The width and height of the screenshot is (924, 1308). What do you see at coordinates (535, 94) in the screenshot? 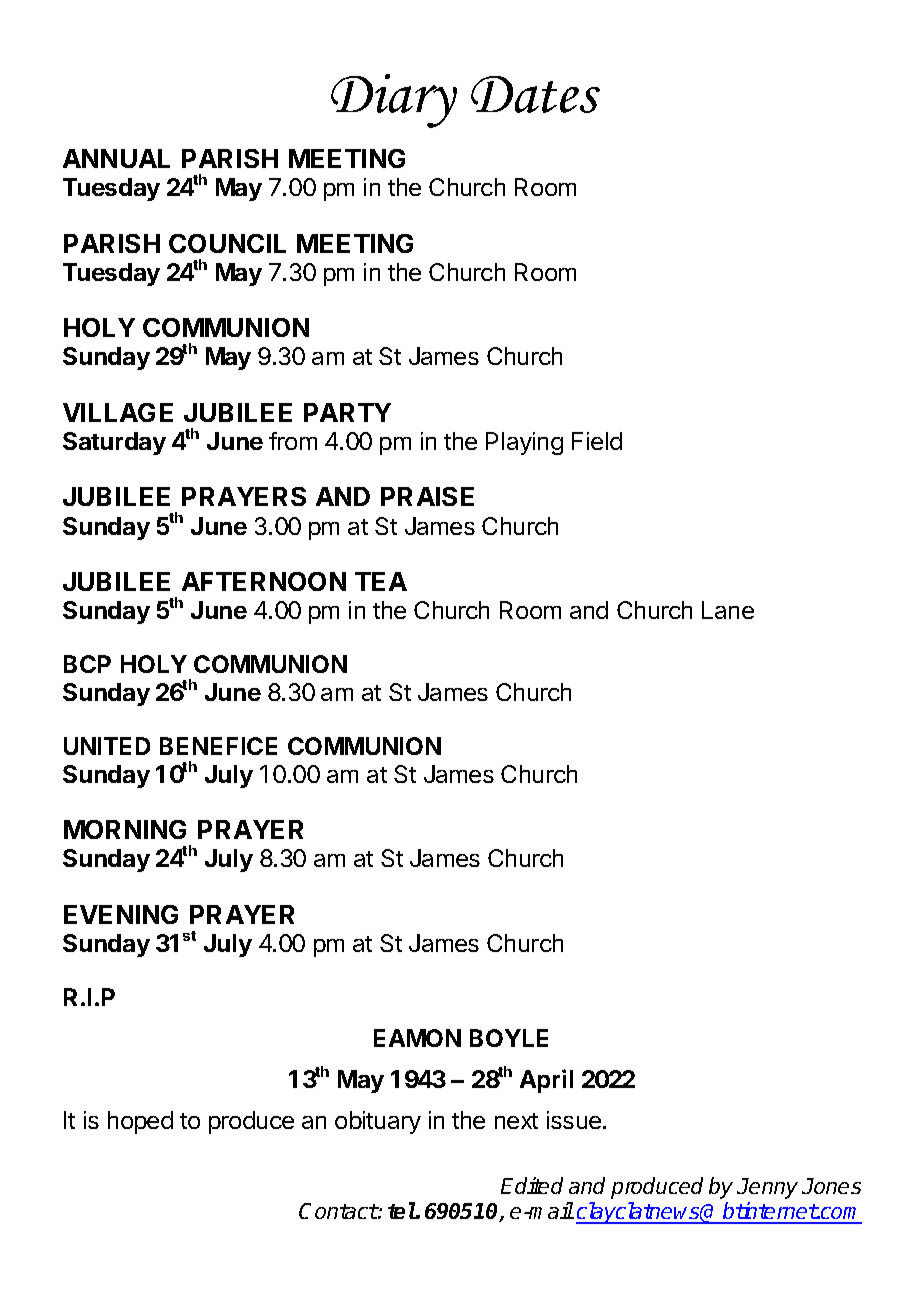
I see `Dates` at bounding box center [535, 94].
